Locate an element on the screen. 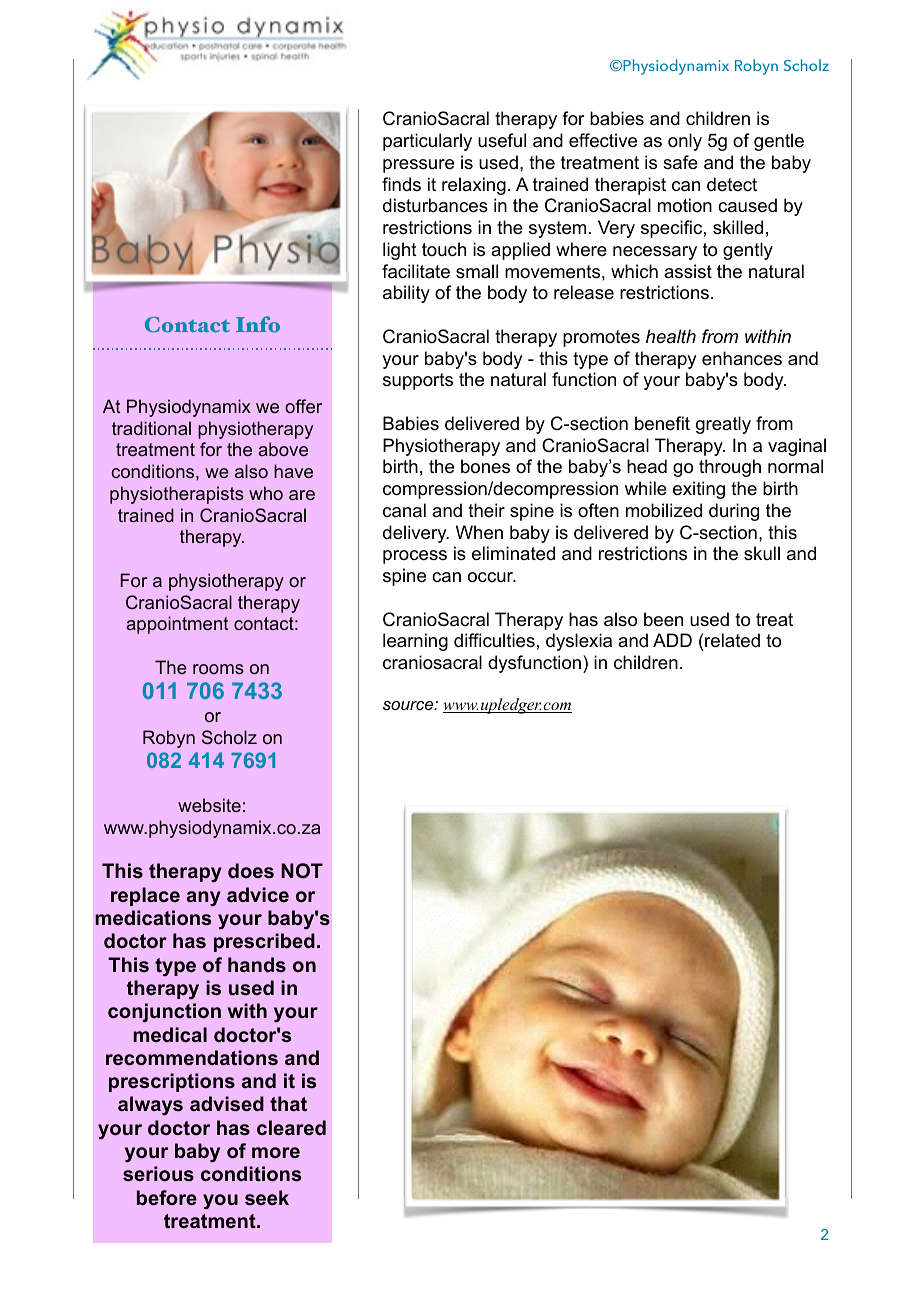  cleared is located at coordinates (291, 1127).
